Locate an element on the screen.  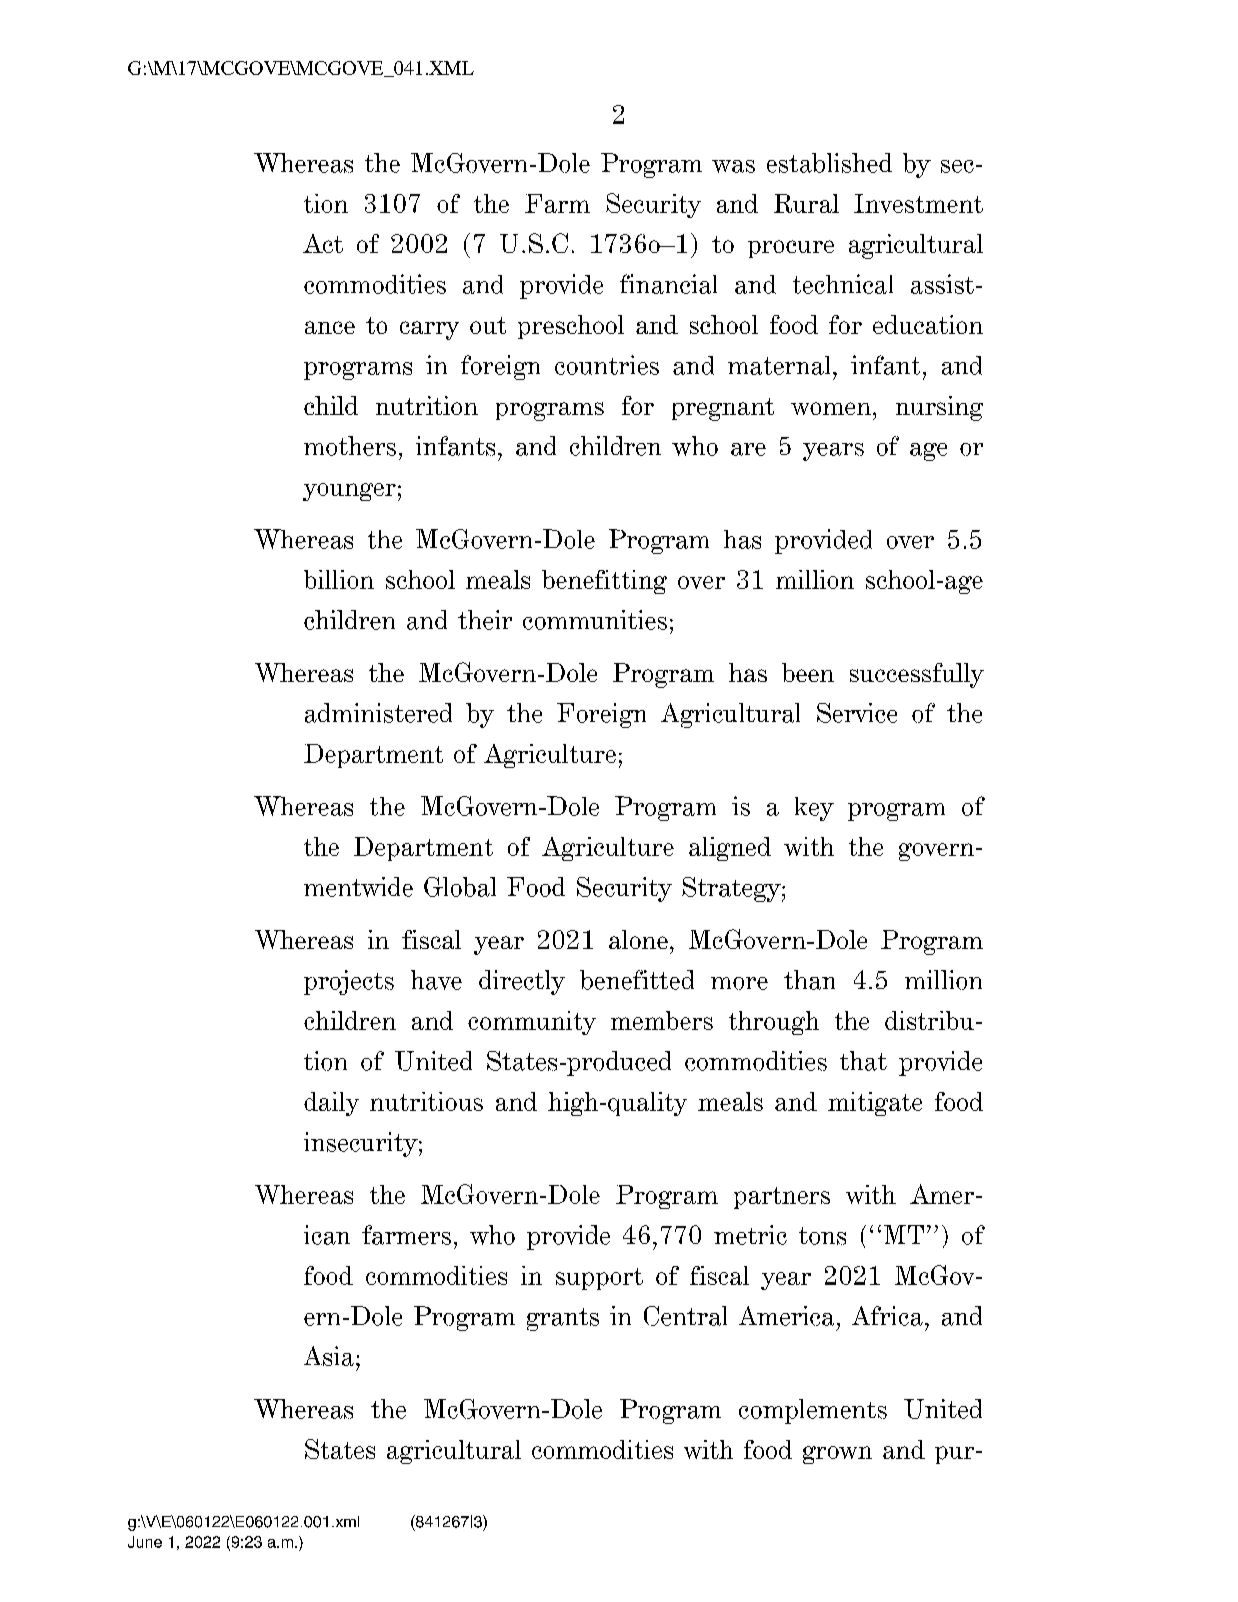
support is located at coordinates (599, 1279).
